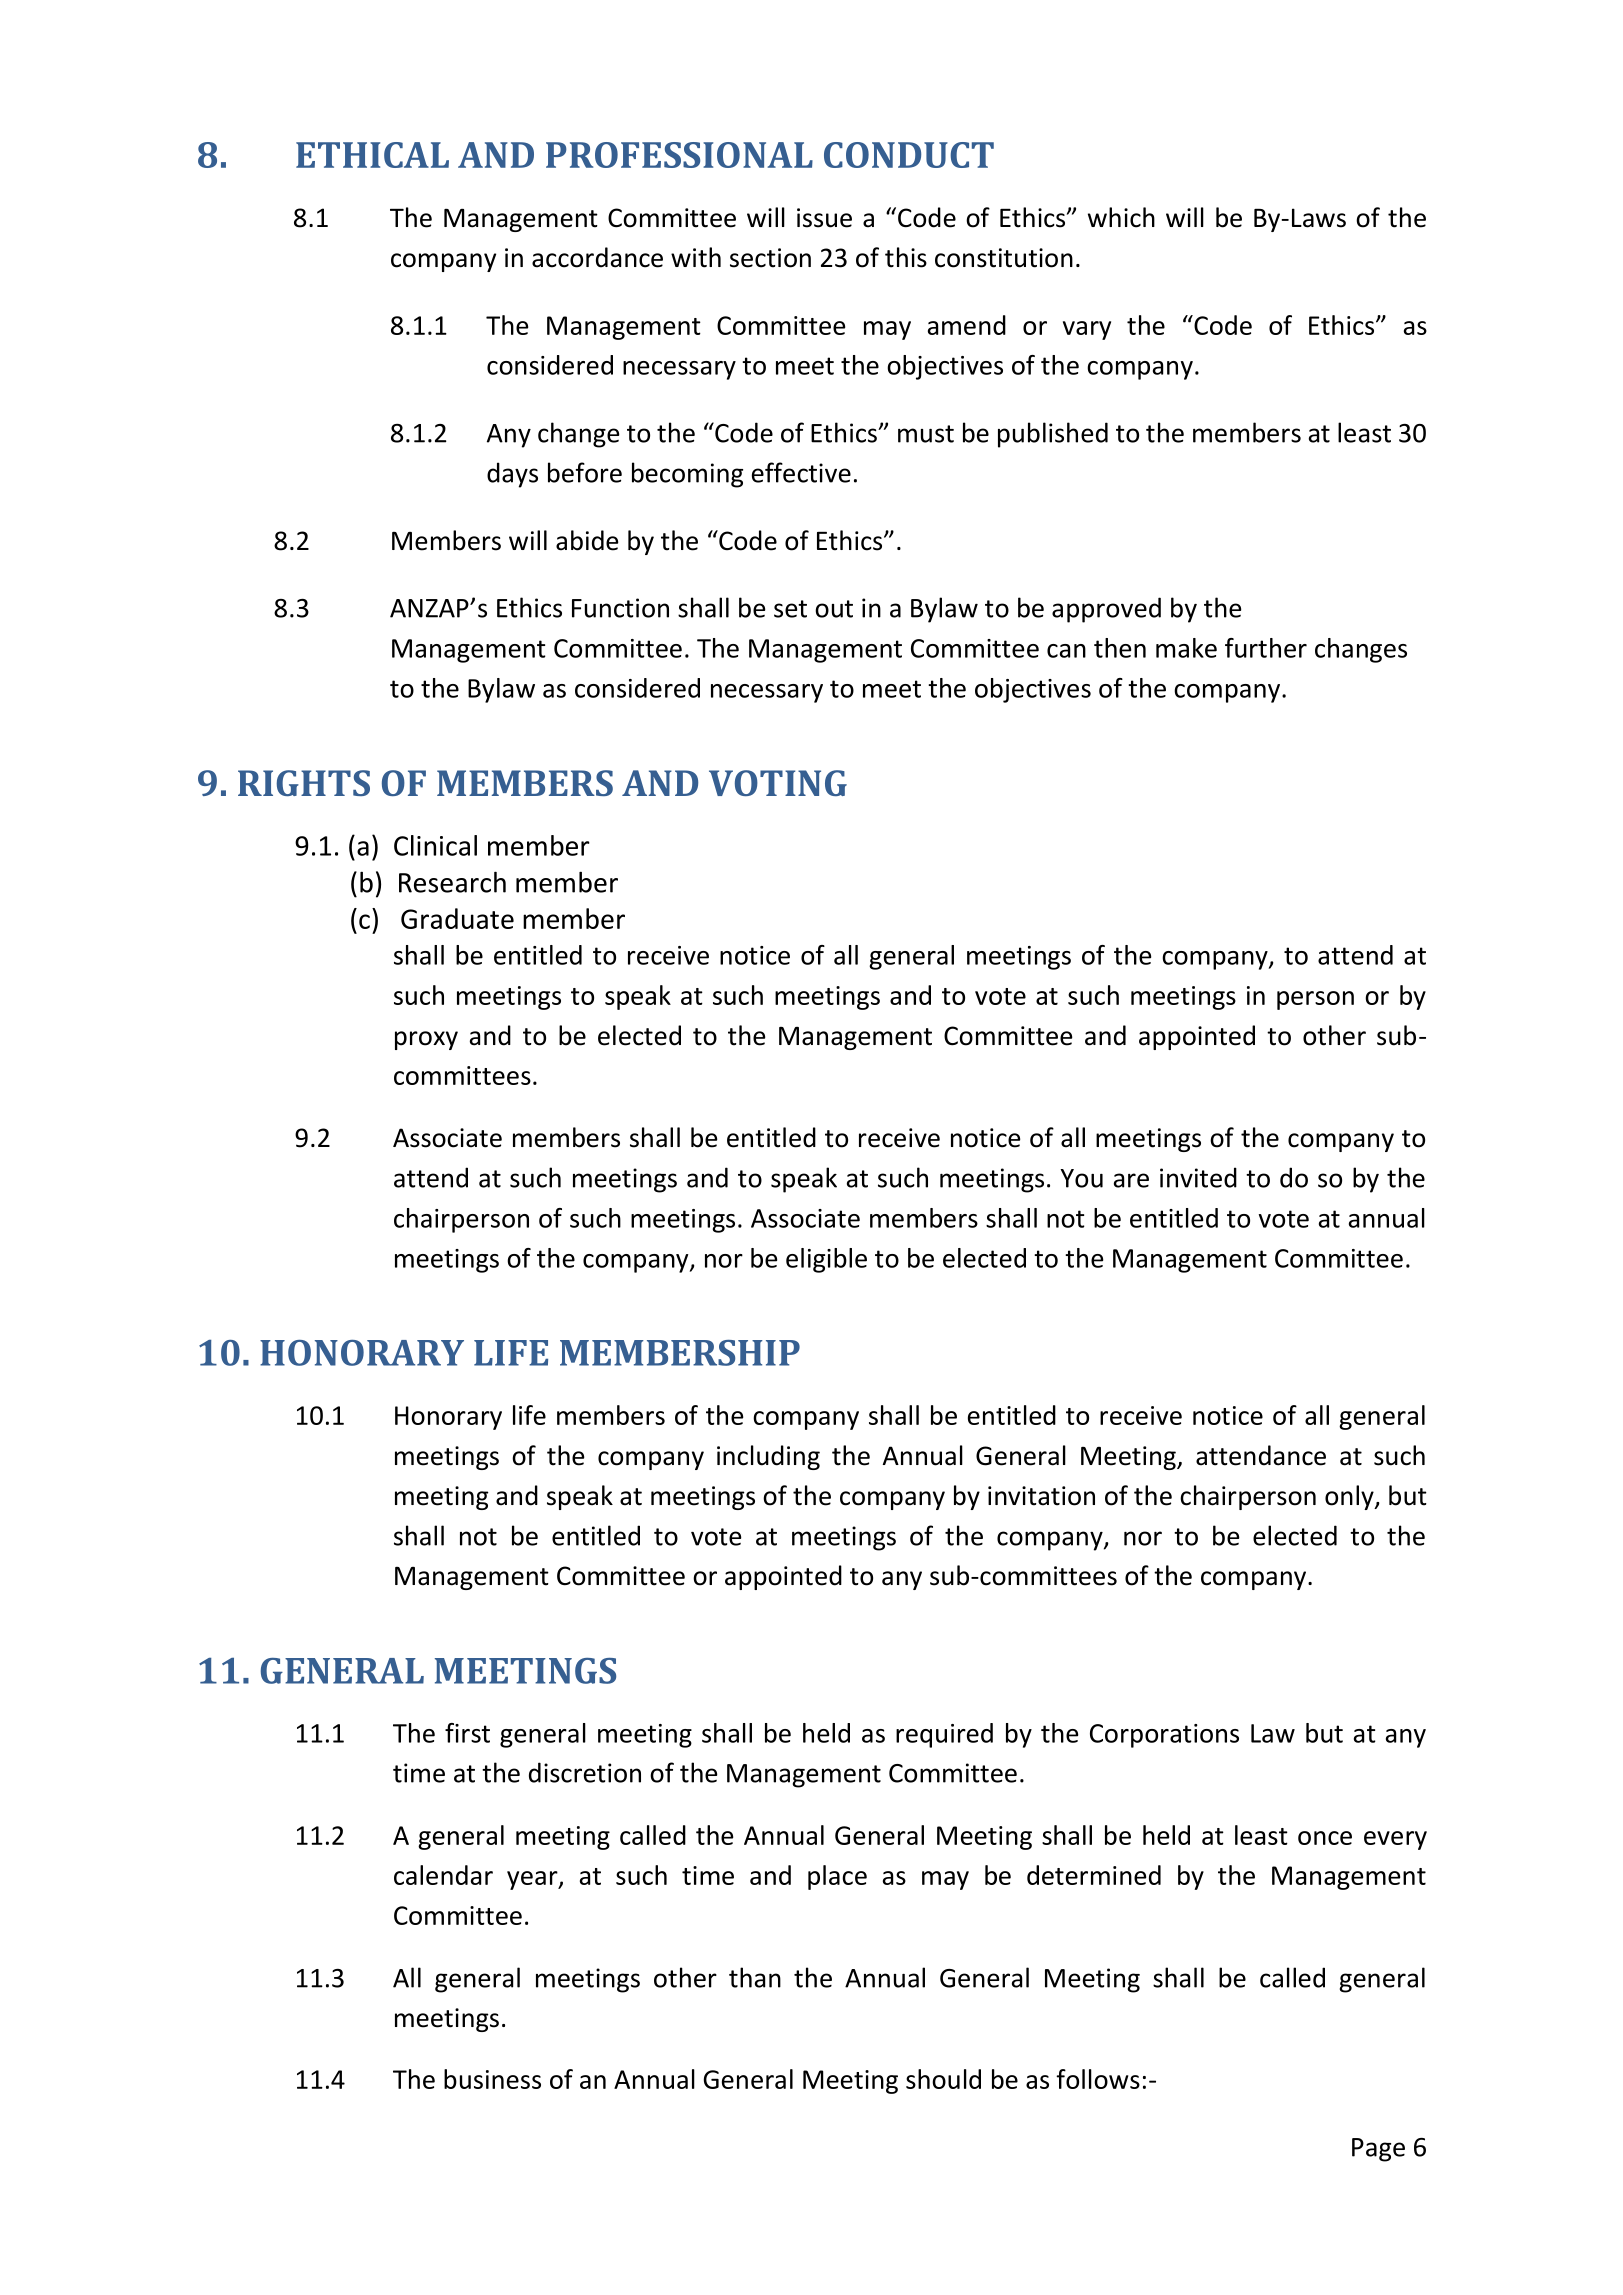 This screenshot has height=2295, width=1623. Describe the element at coordinates (943, 2079) in the screenshot. I see `should` at that location.
